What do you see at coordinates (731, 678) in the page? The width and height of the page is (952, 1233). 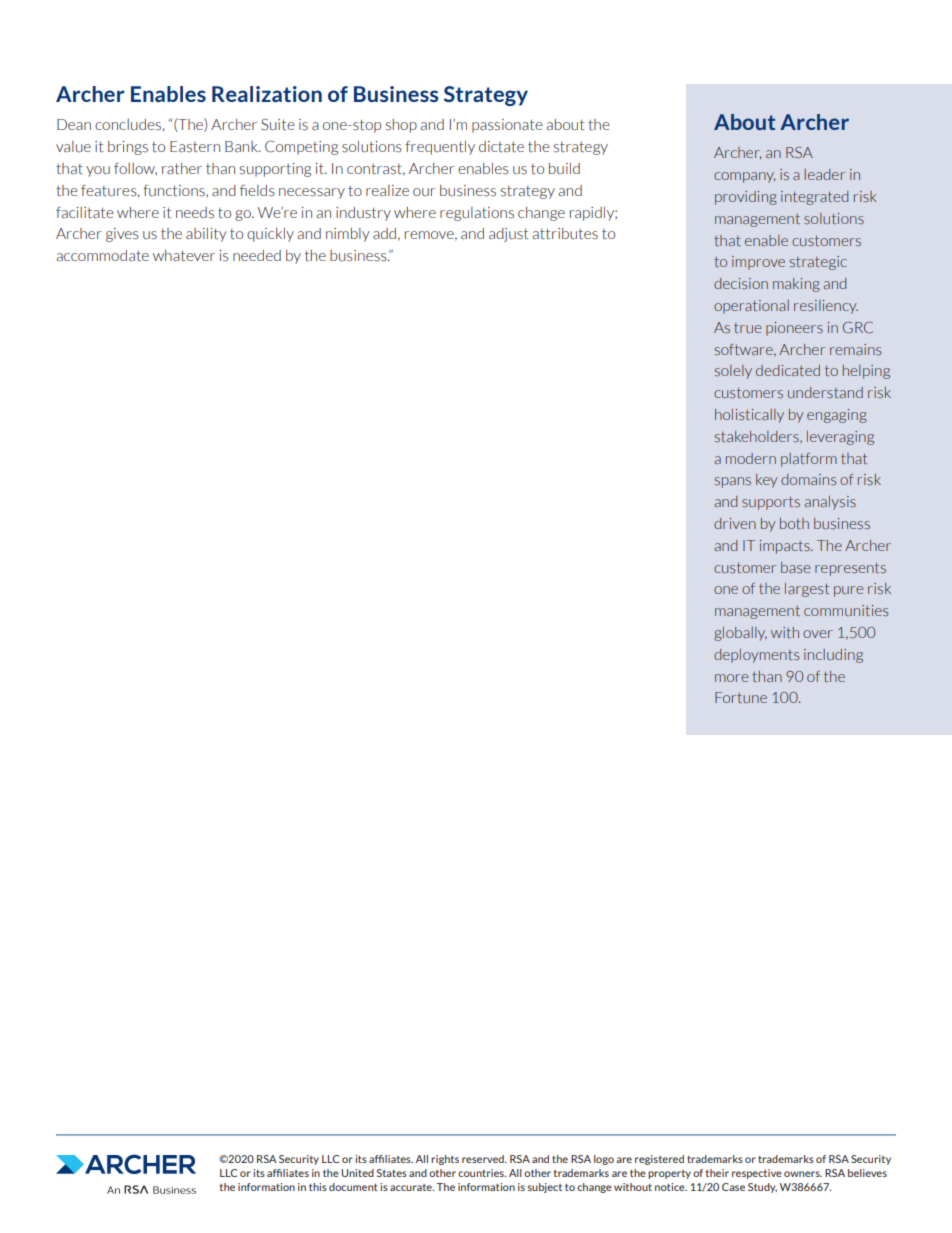 I see `more` at bounding box center [731, 678].
